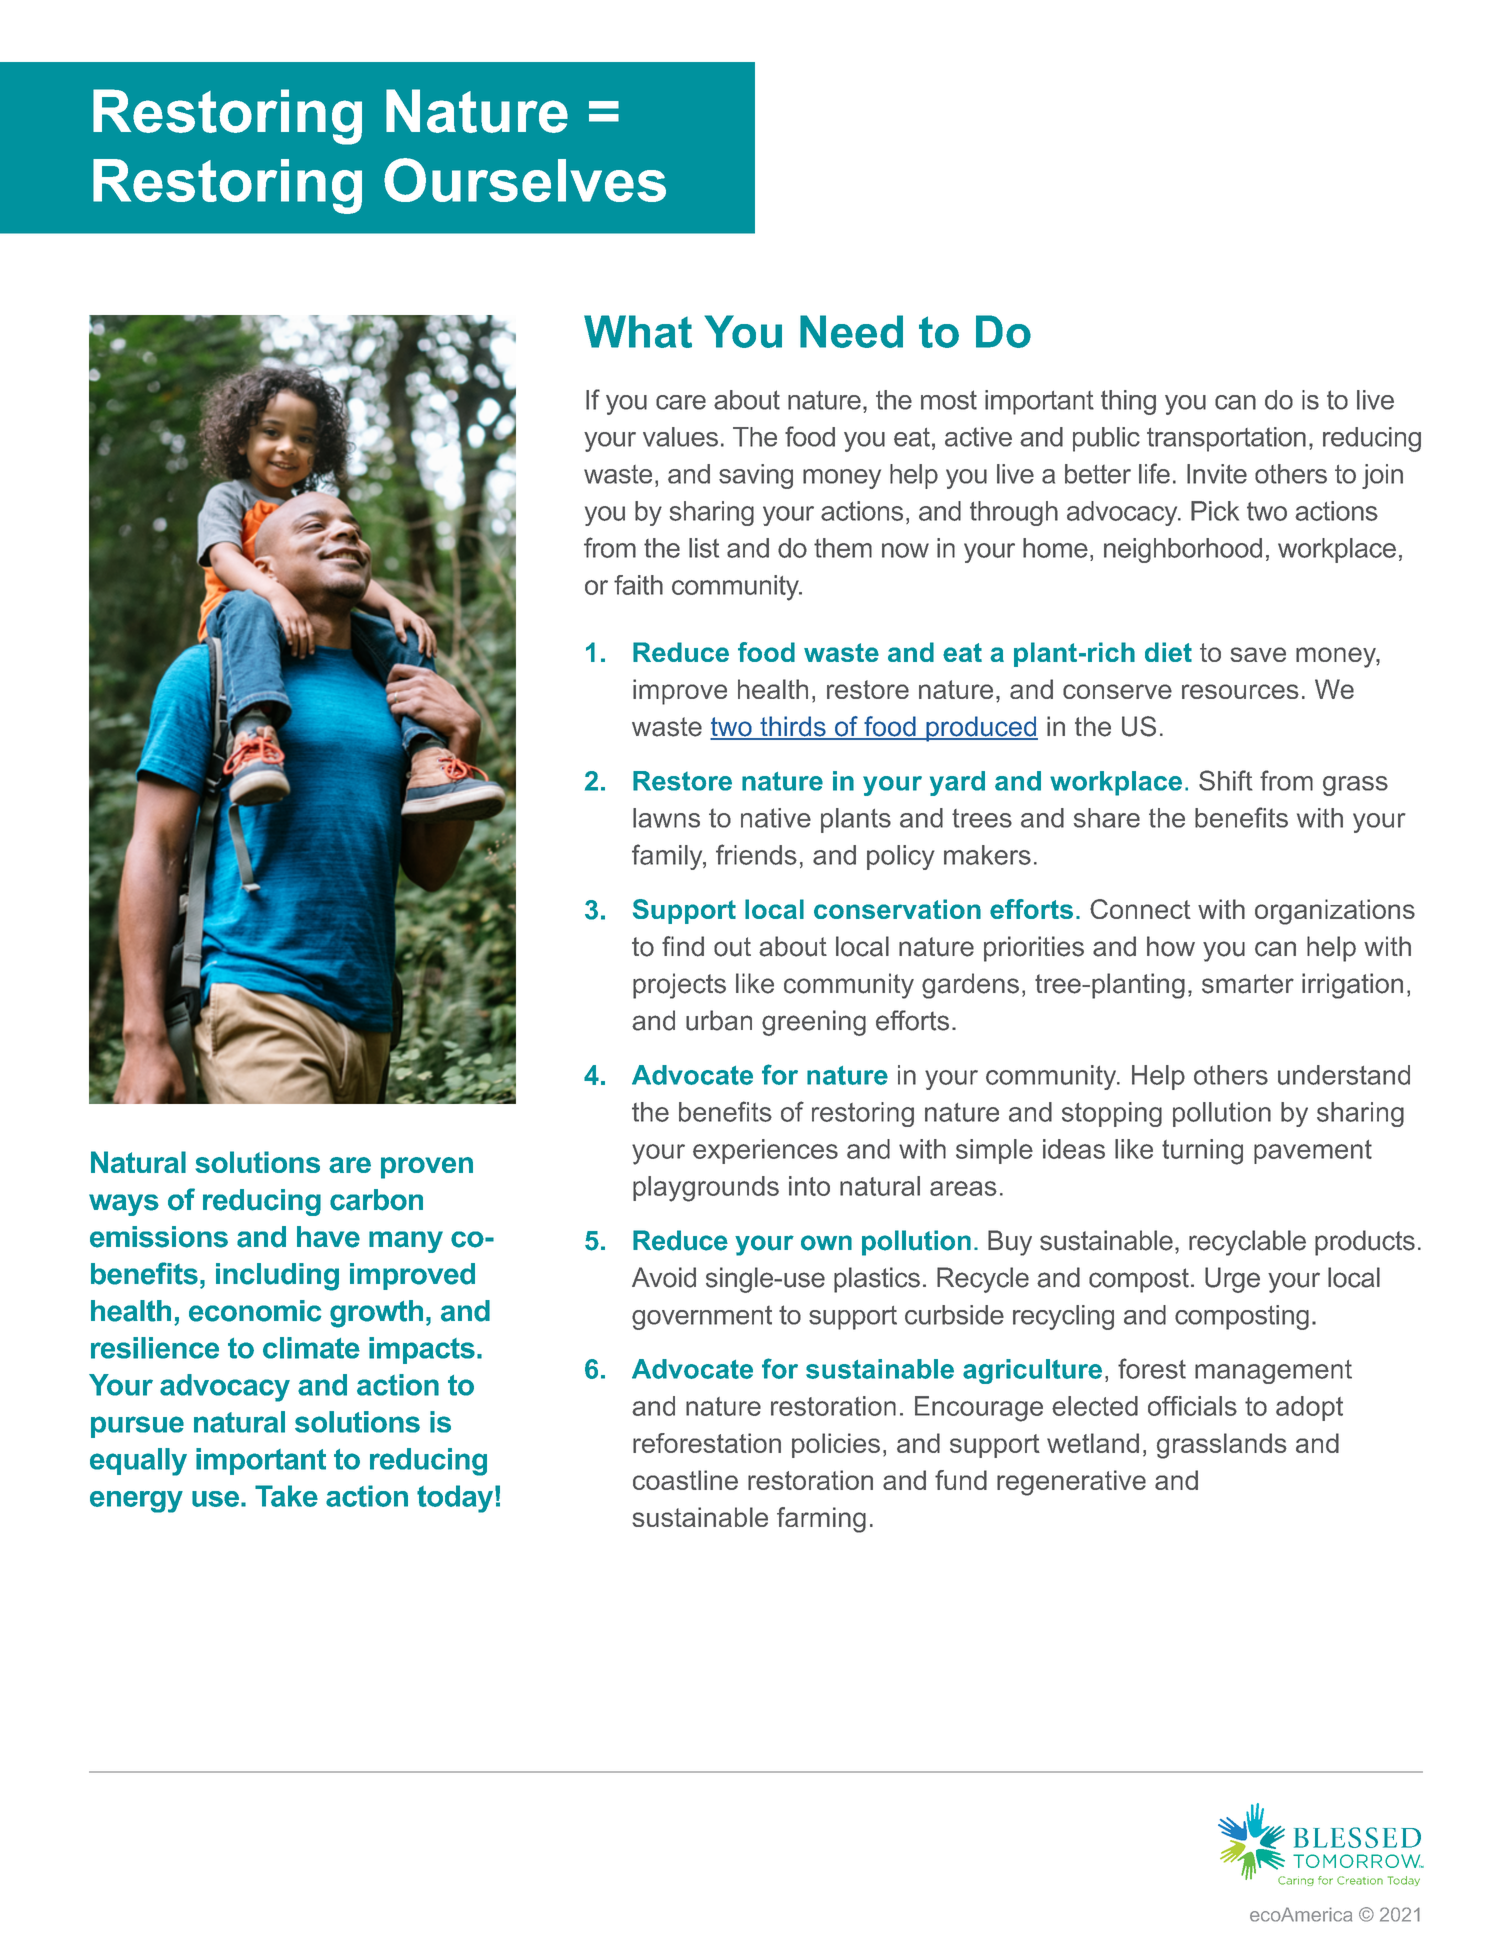 The width and height of the screenshot is (1512, 1957). Describe the element at coordinates (638, 585) in the screenshot. I see `faith` at that location.
